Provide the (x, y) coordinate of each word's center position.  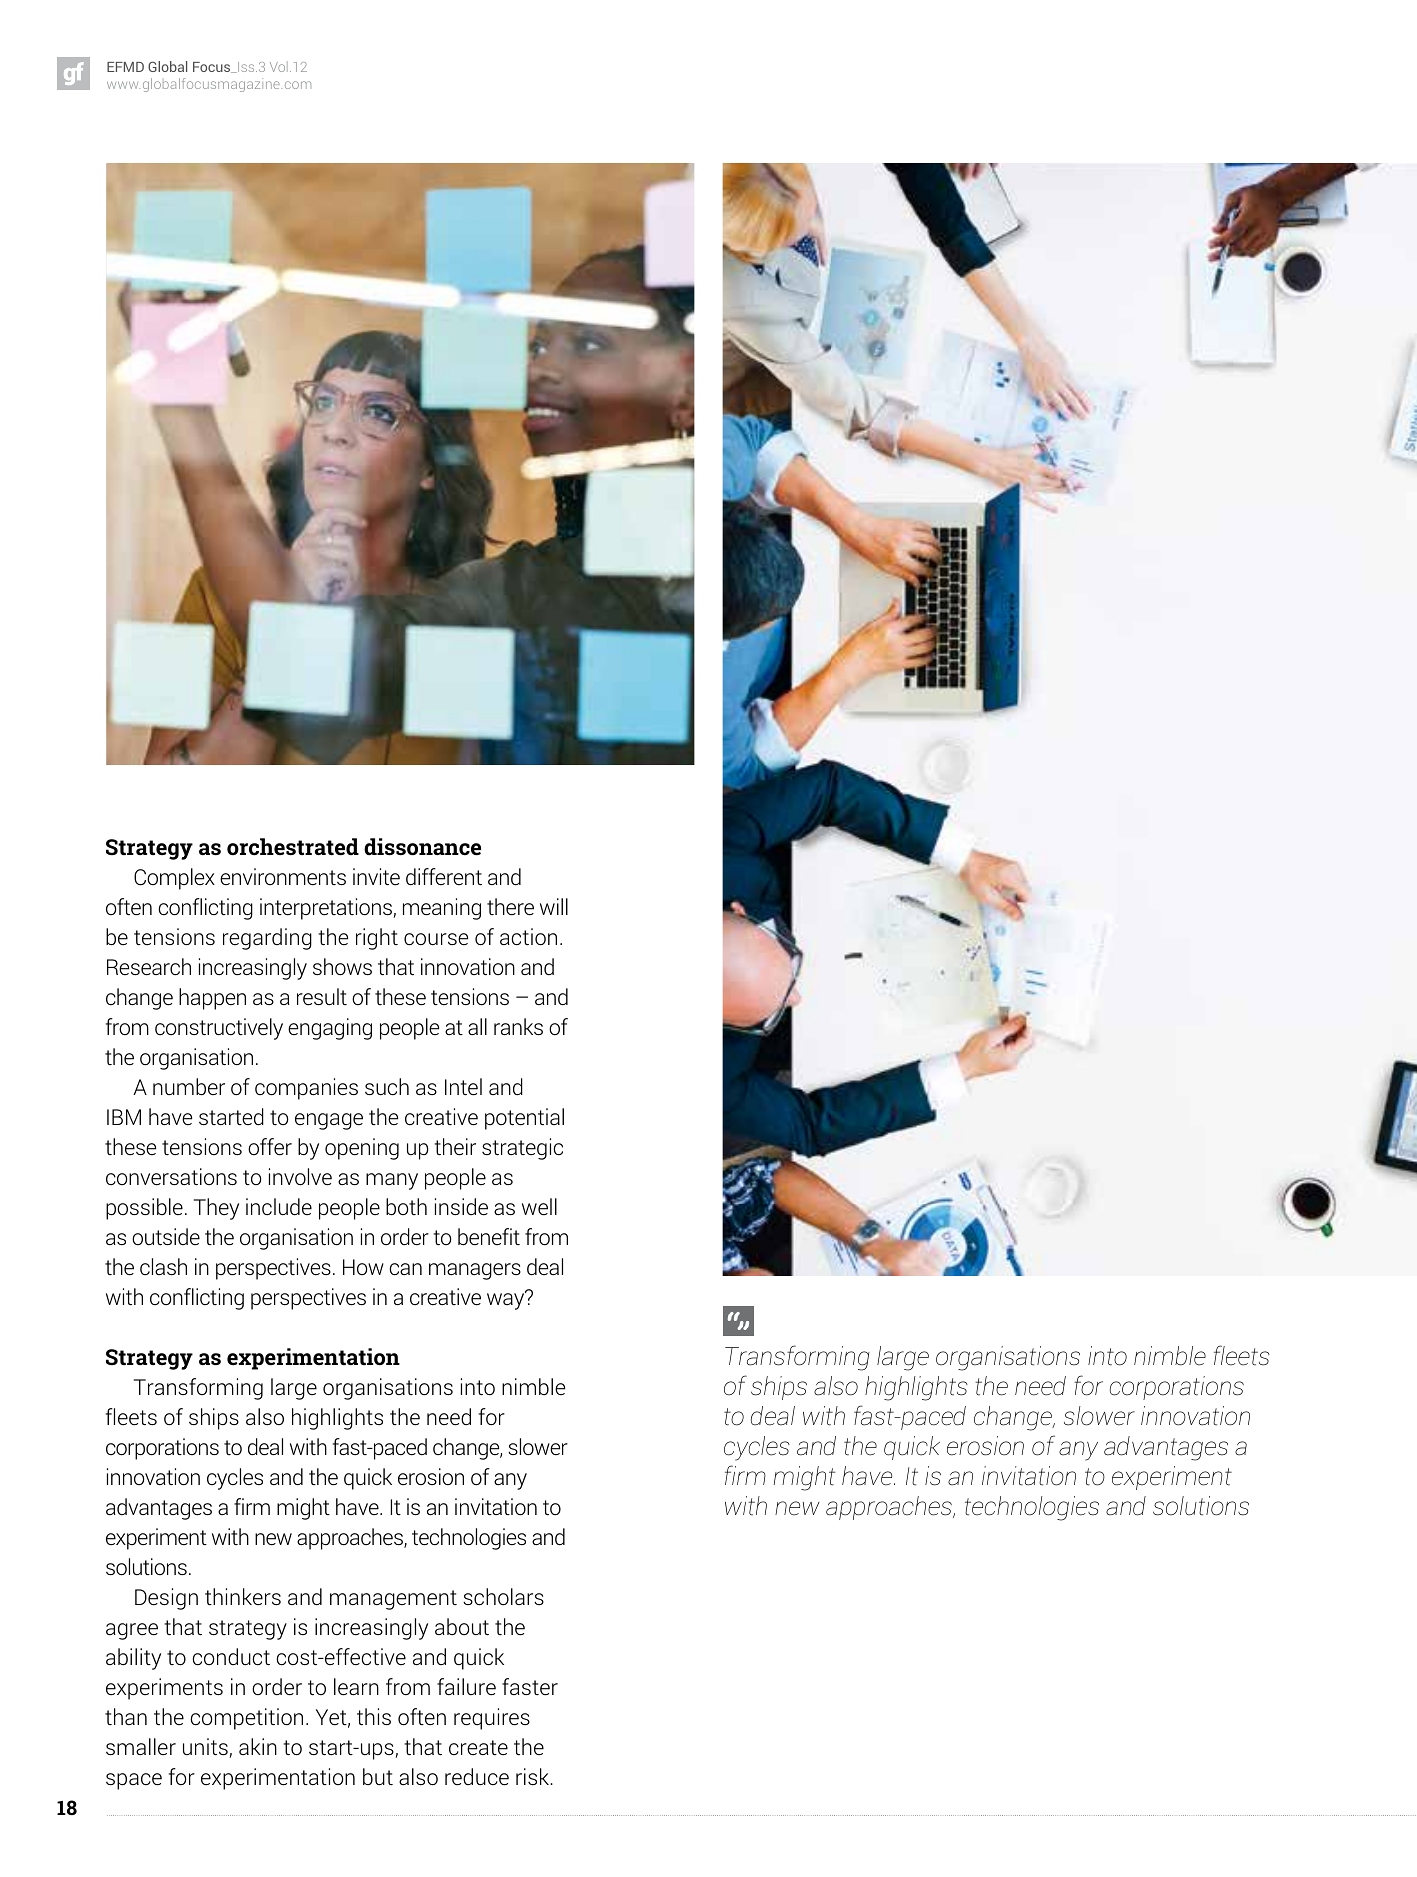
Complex (174, 879)
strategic (522, 1149)
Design (166, 1599)
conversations (171, 1177)
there (510, 907)
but (378, 1776)
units (206, 1748)
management (393, 1600)
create (478, 1747)
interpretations (327, 909)
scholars (503, 1597)
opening (362, 1149)
